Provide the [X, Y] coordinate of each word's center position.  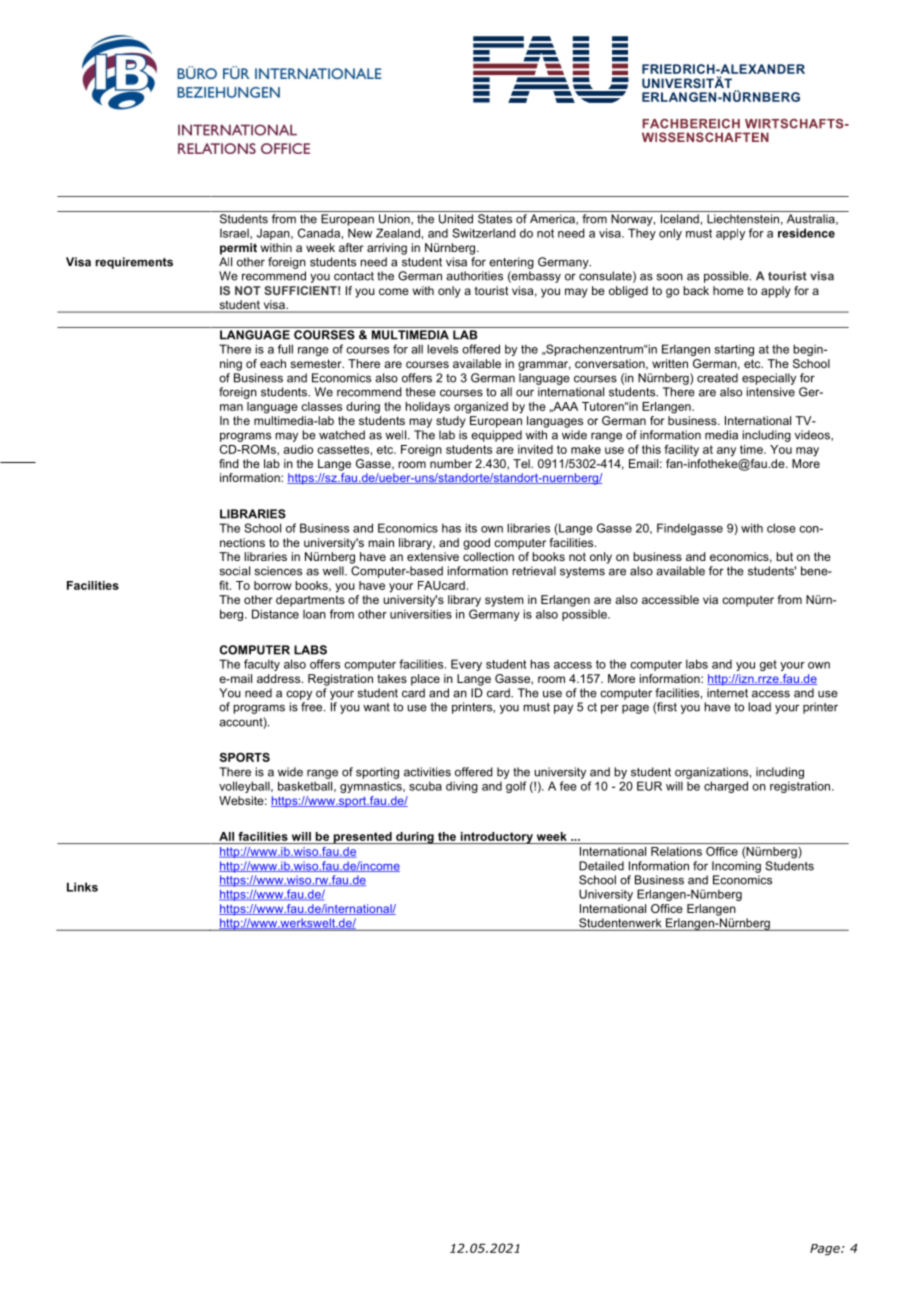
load [759, 707]
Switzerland [484, 233]
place [425, 680]
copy [299, 695]
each [273, 363]
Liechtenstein [743, 219]
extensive [433, 556]
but [784, 556]
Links [82, 887]
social [235, 571]
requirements [134, 263]
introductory [496, 838]
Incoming [736, 867]
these [420, 392]
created [717, 378]
